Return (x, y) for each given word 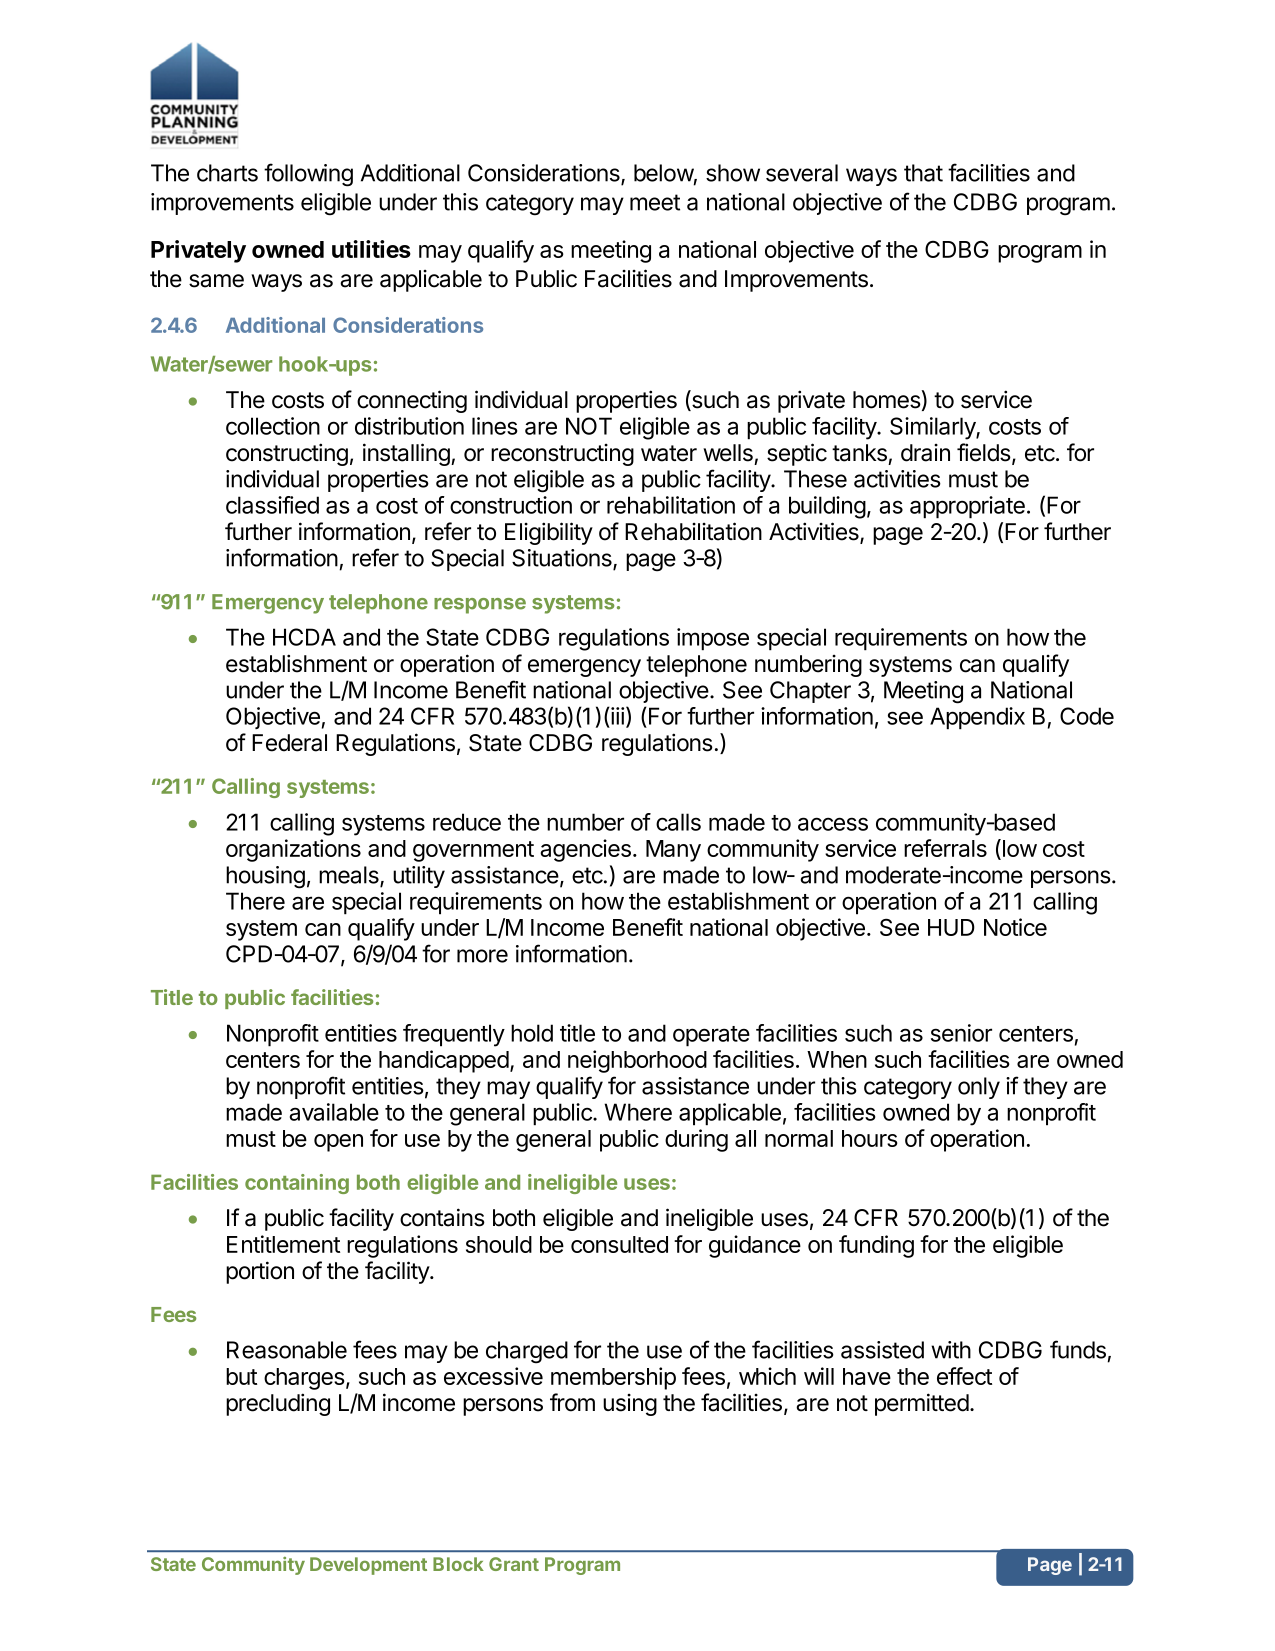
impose (713, 639)
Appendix (977, 718)
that (923, 173)
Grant (514, 1564)
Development (368, 1566)
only (979, 1088)
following (308, 175)
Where (638, 1112)
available (334, 1112)
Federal (289, 743)
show (733, 173)
